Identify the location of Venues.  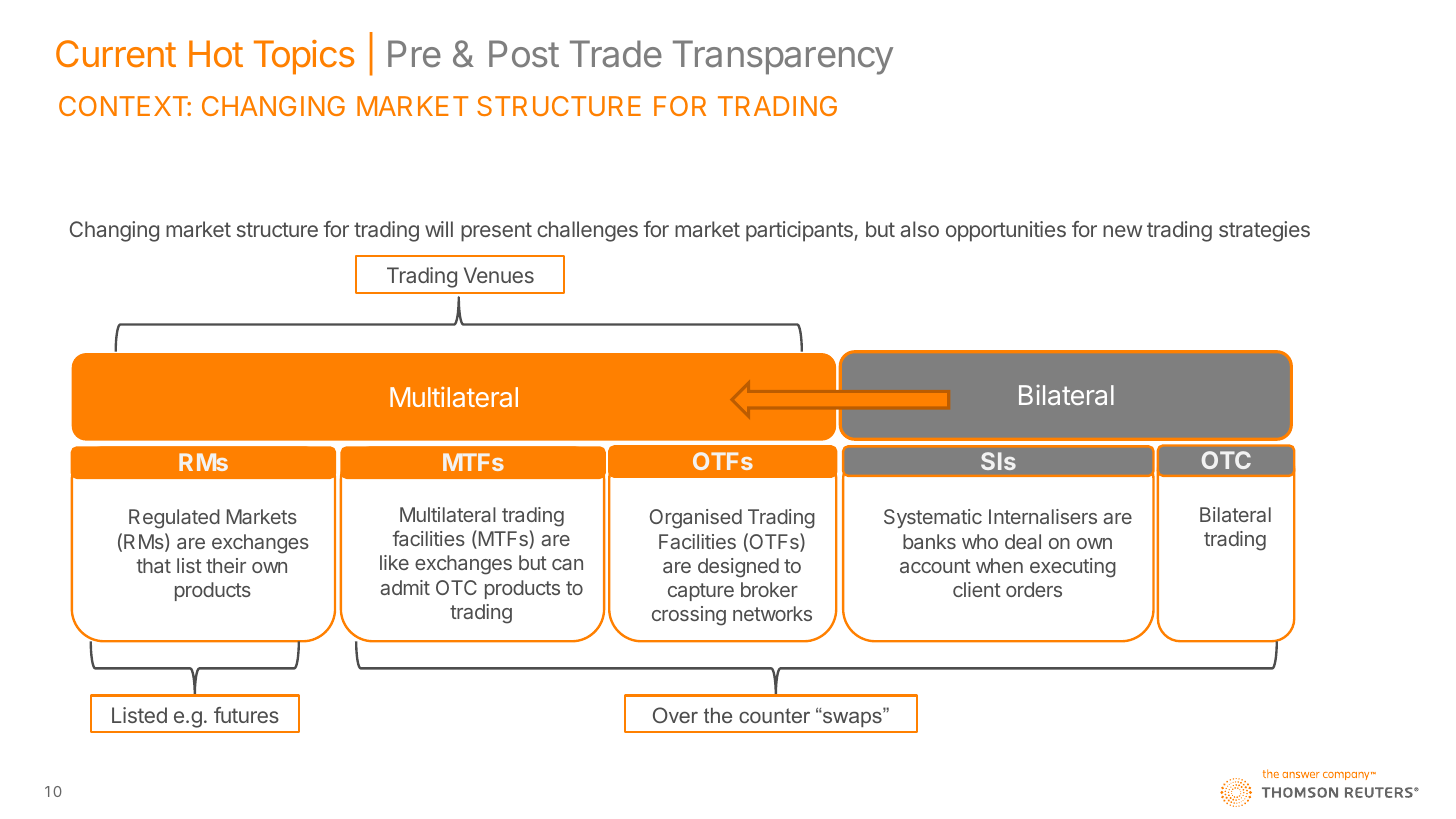
(499, 275).
